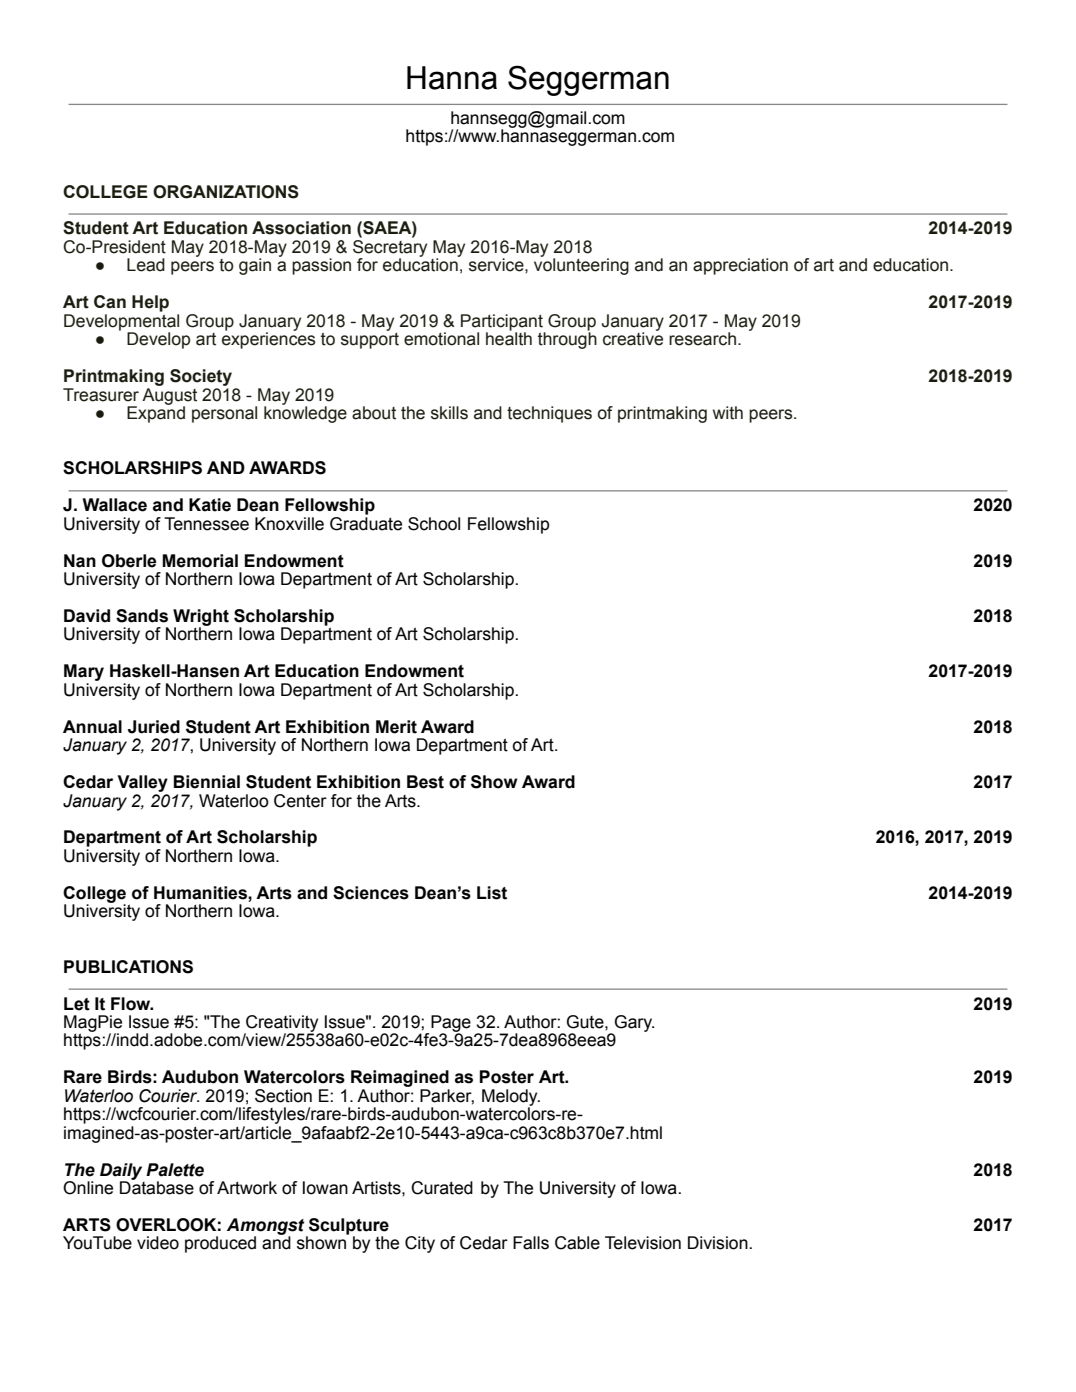 The image size is (1076, 1392). Describe the element at coordinates (425, 782) in the image. I see `Best` at that location.
